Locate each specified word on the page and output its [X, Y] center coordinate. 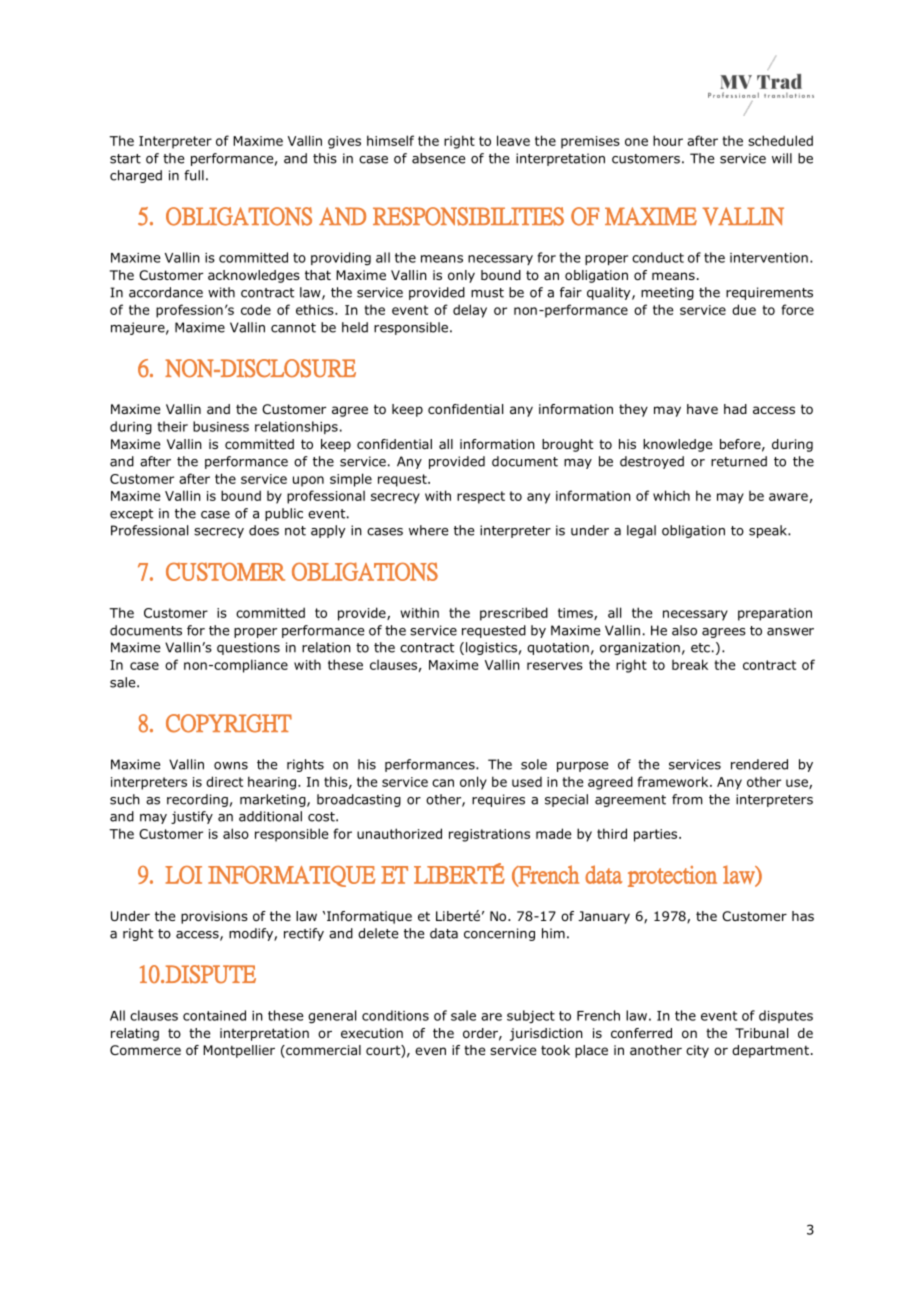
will [782, 158]
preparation [775, 614]
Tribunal [761, 1033]
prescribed [514, 614]
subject [531, 1017]
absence [438, 158]
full [194, 175]
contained [214, 1015]
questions [248, 648]
